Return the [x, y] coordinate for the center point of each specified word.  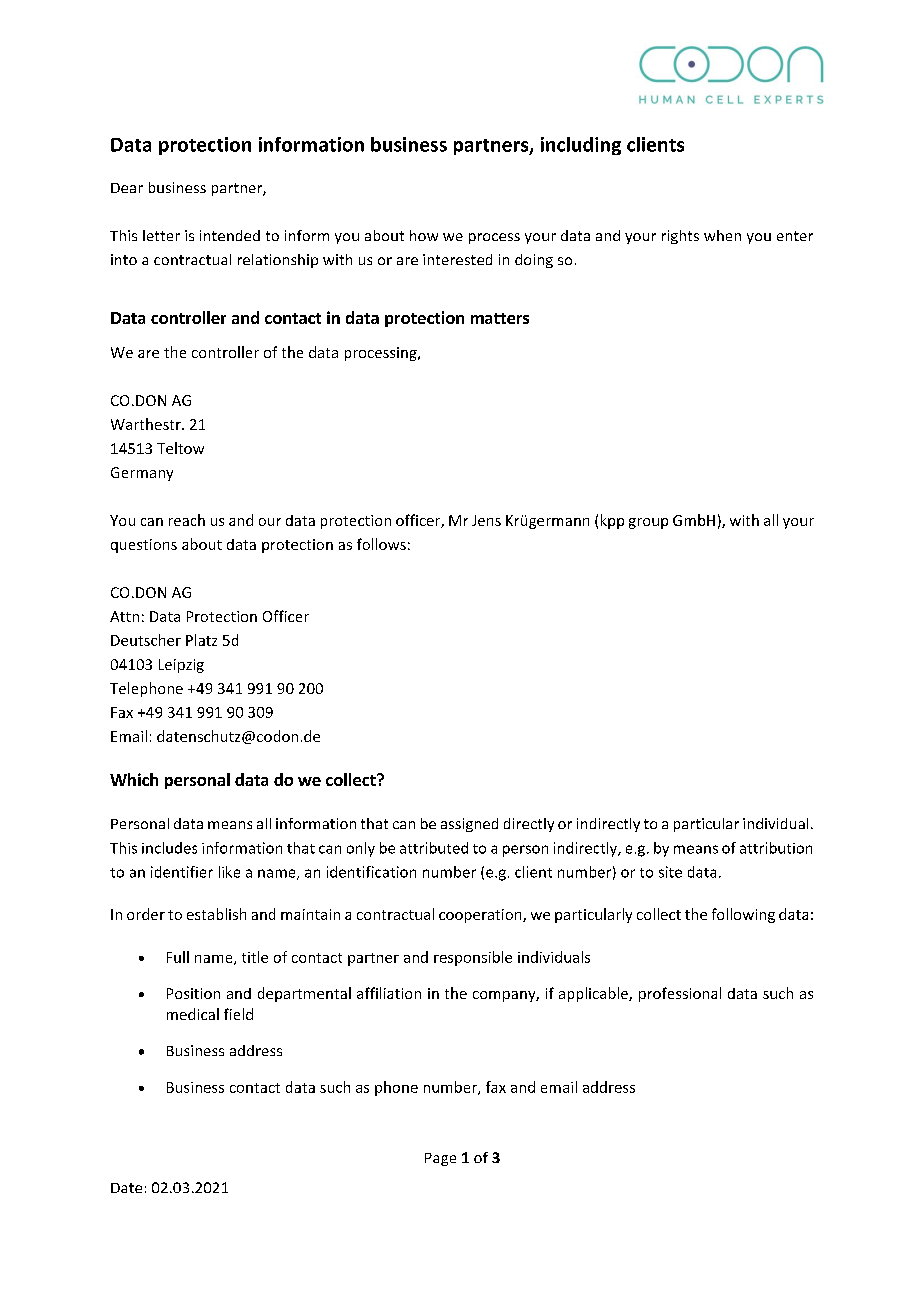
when [722, 235]
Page [440, 1159]
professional [680, 994]
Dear [127, 188]
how [424, 235]
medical [193, 1014]
